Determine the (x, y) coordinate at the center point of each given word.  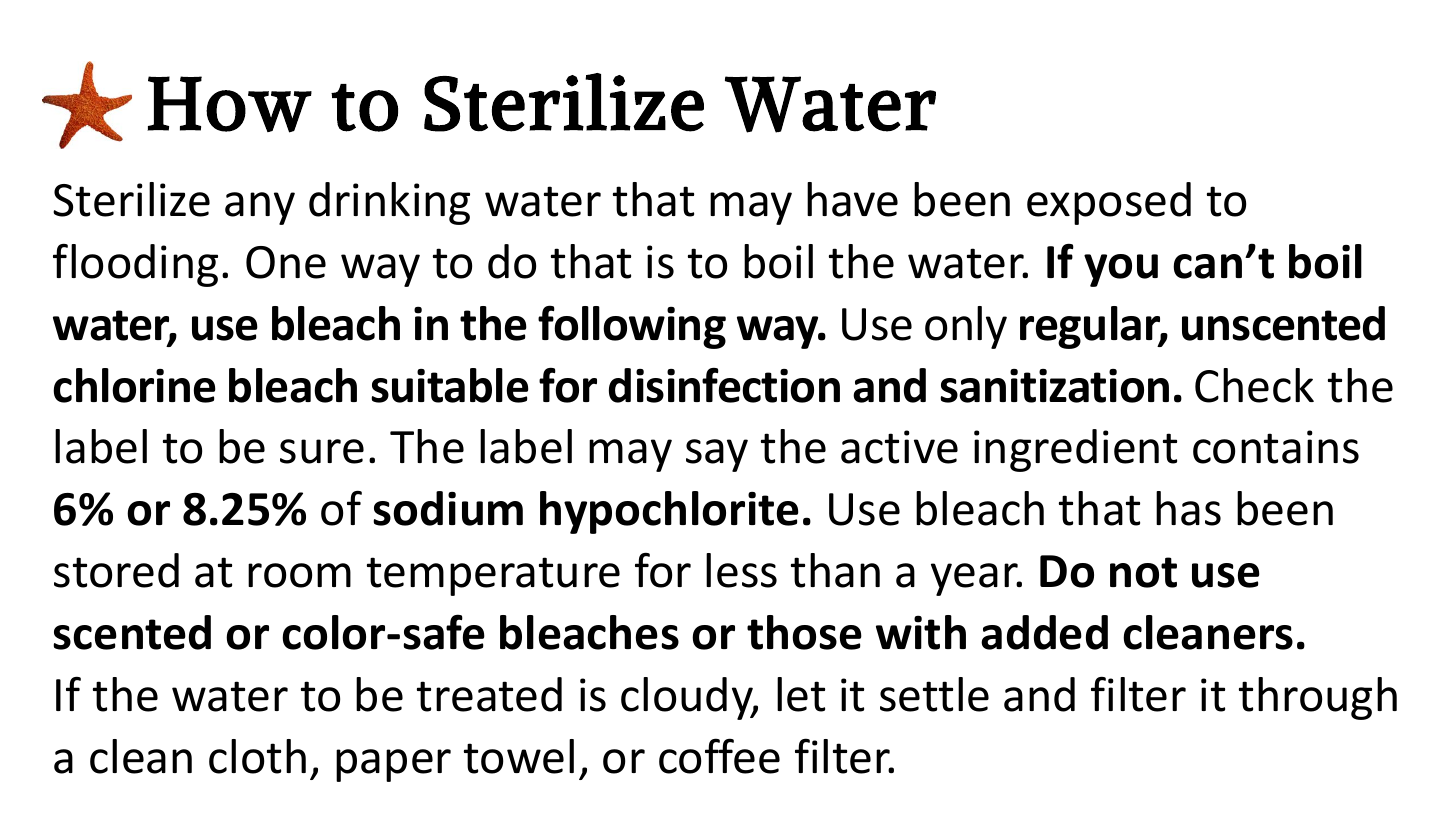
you (1121, 270)
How (229, 104)
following (632, 327)
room (299, 575)
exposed (1109, 203)
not (1143, 572)
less (741, 570)
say (717, 455)
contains (1276, 447)
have (852, 199)
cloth (257, 756)
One (286, 262)
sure (322, 451)
